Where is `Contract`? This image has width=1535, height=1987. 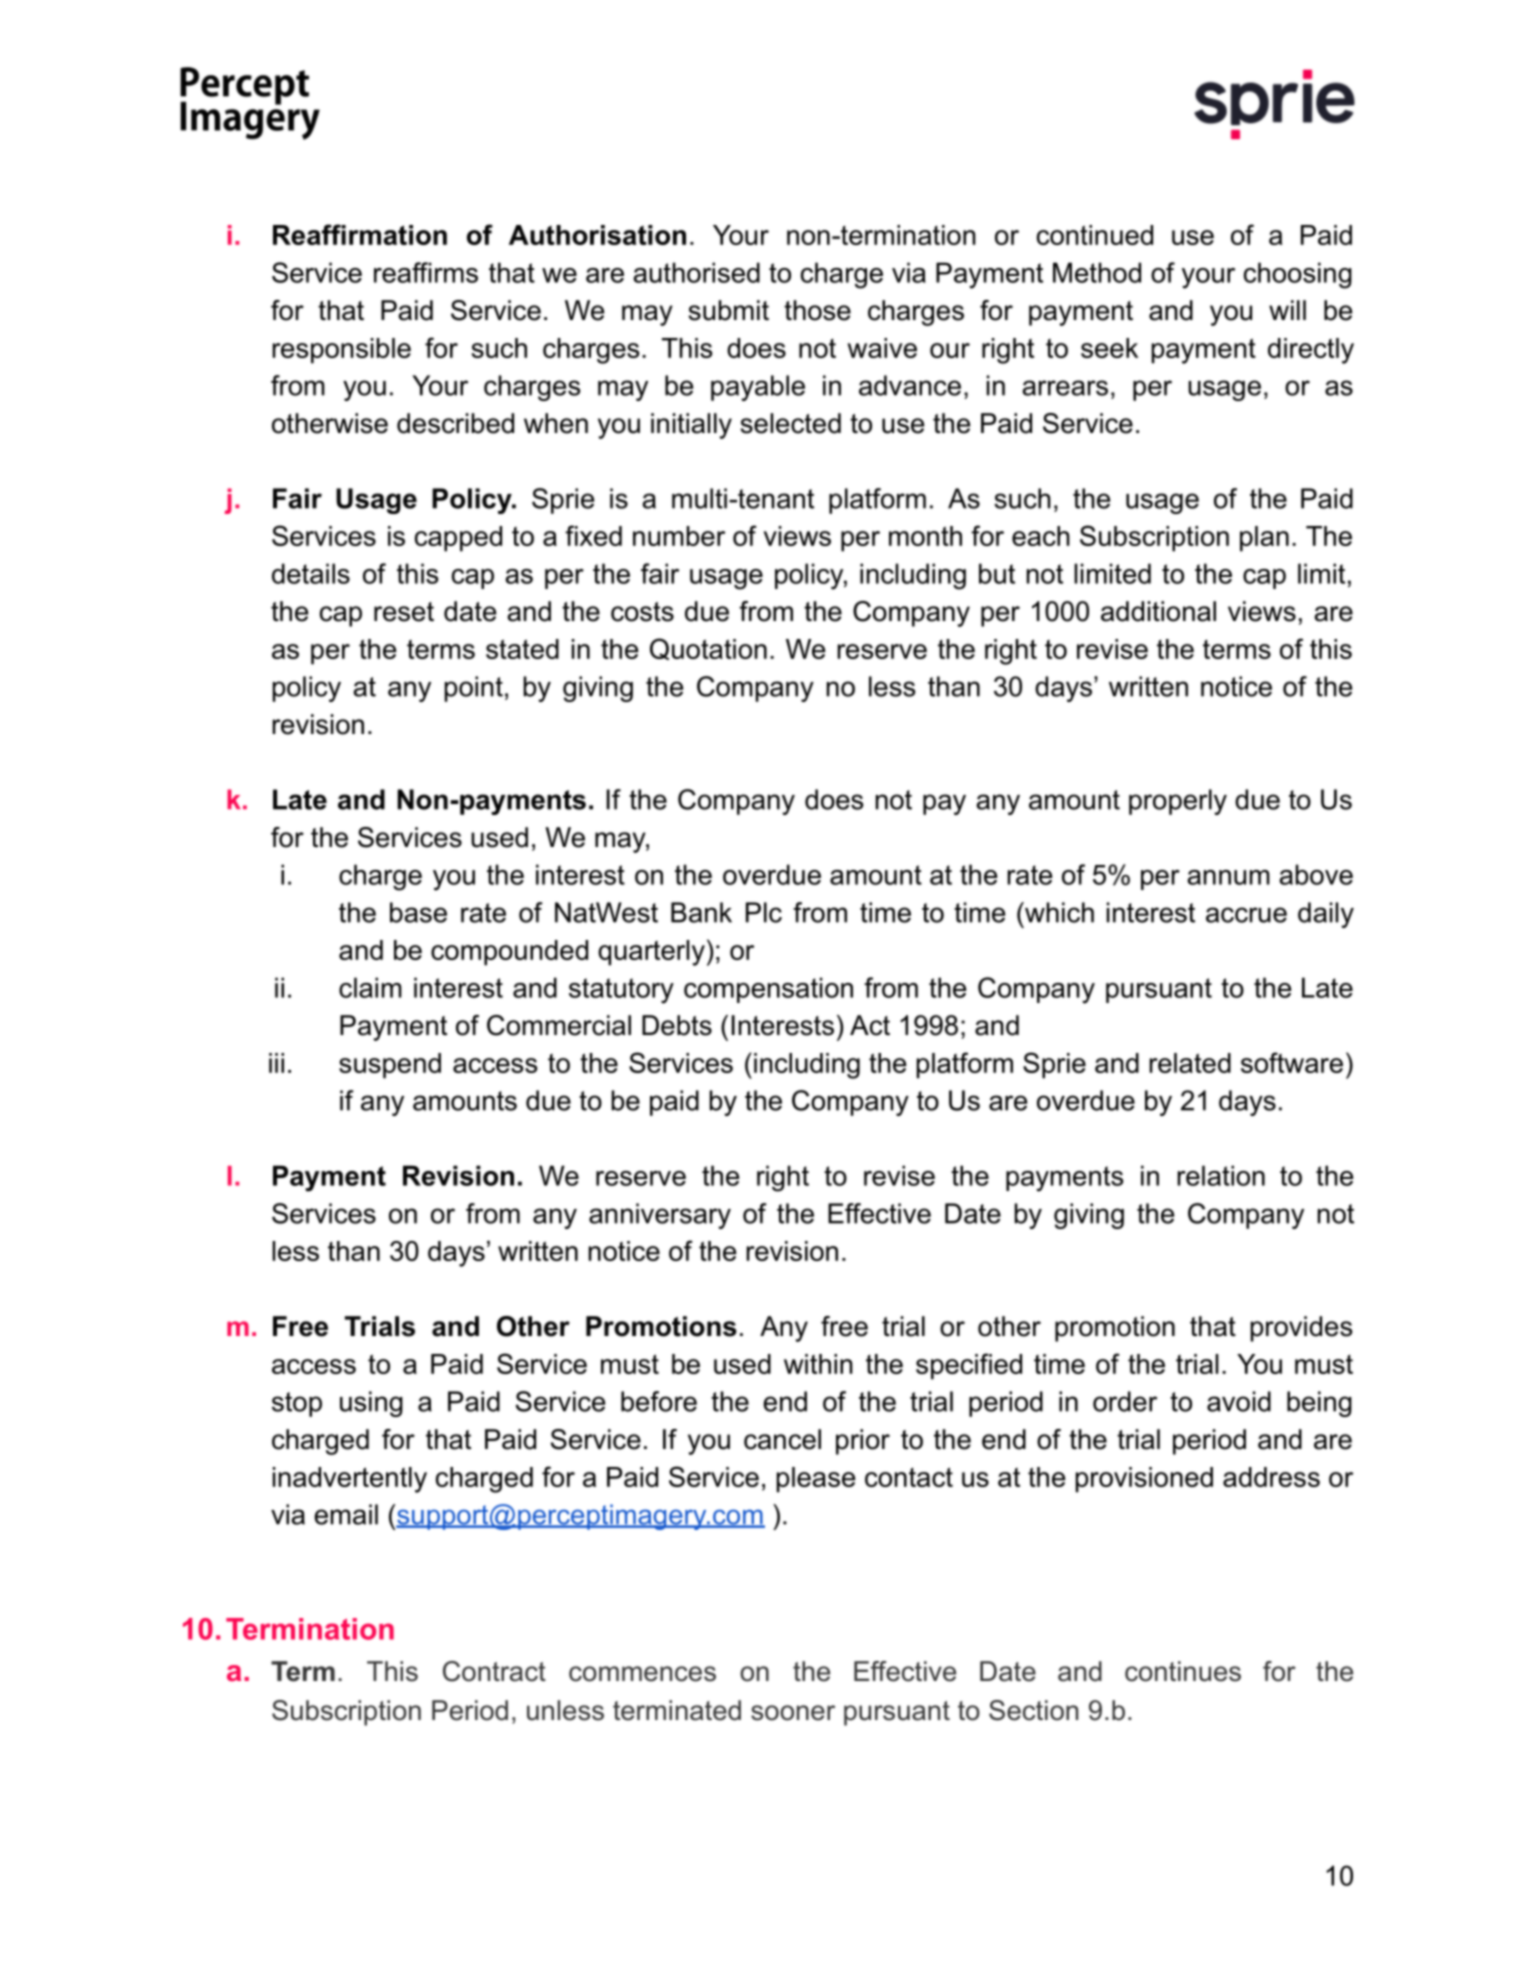
Contract is located at coordinates (494, 1671).
